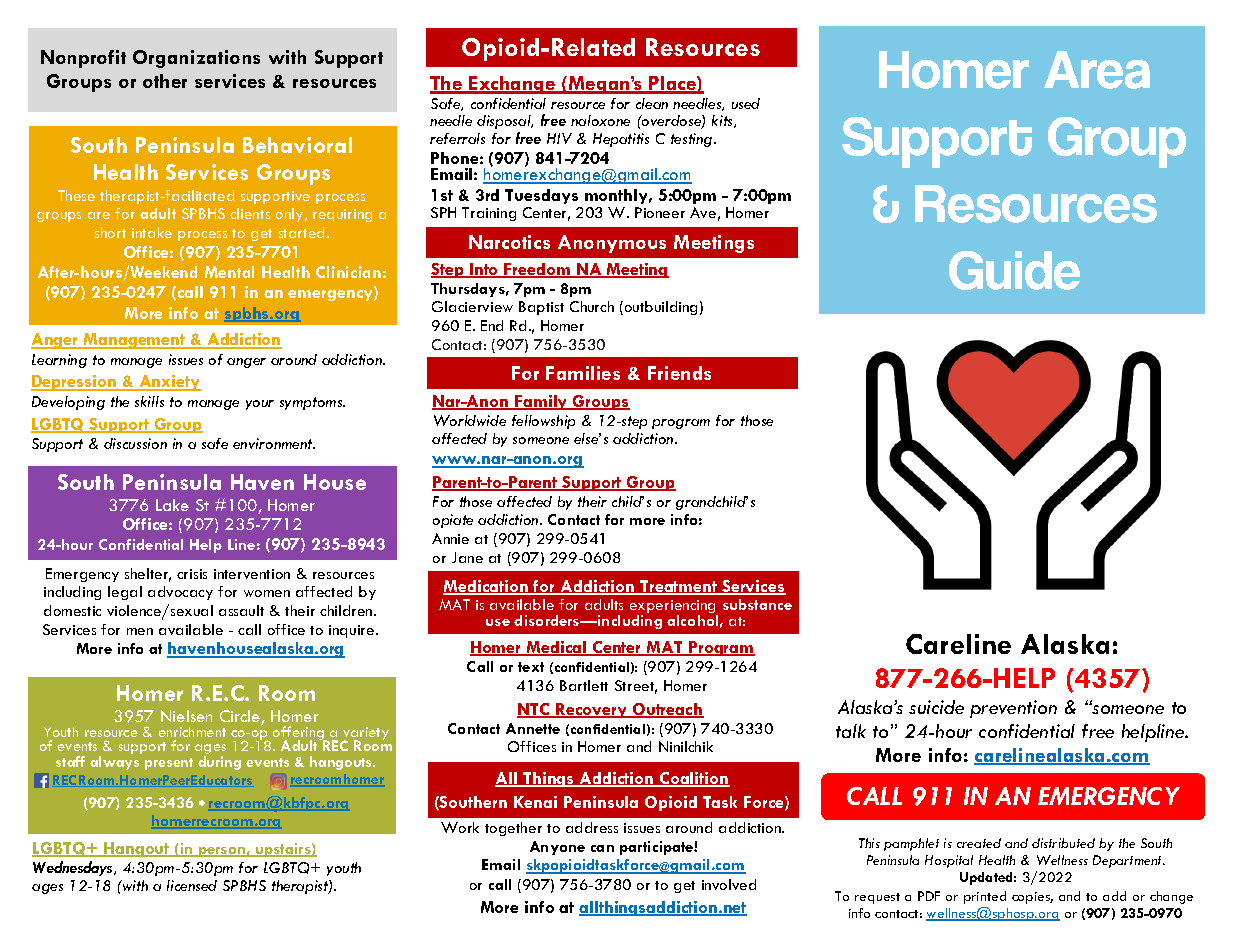  What do you see at coordinates (949, 861) in the screenshot?
I see `Hospital` at bounding box center [949, 861].
